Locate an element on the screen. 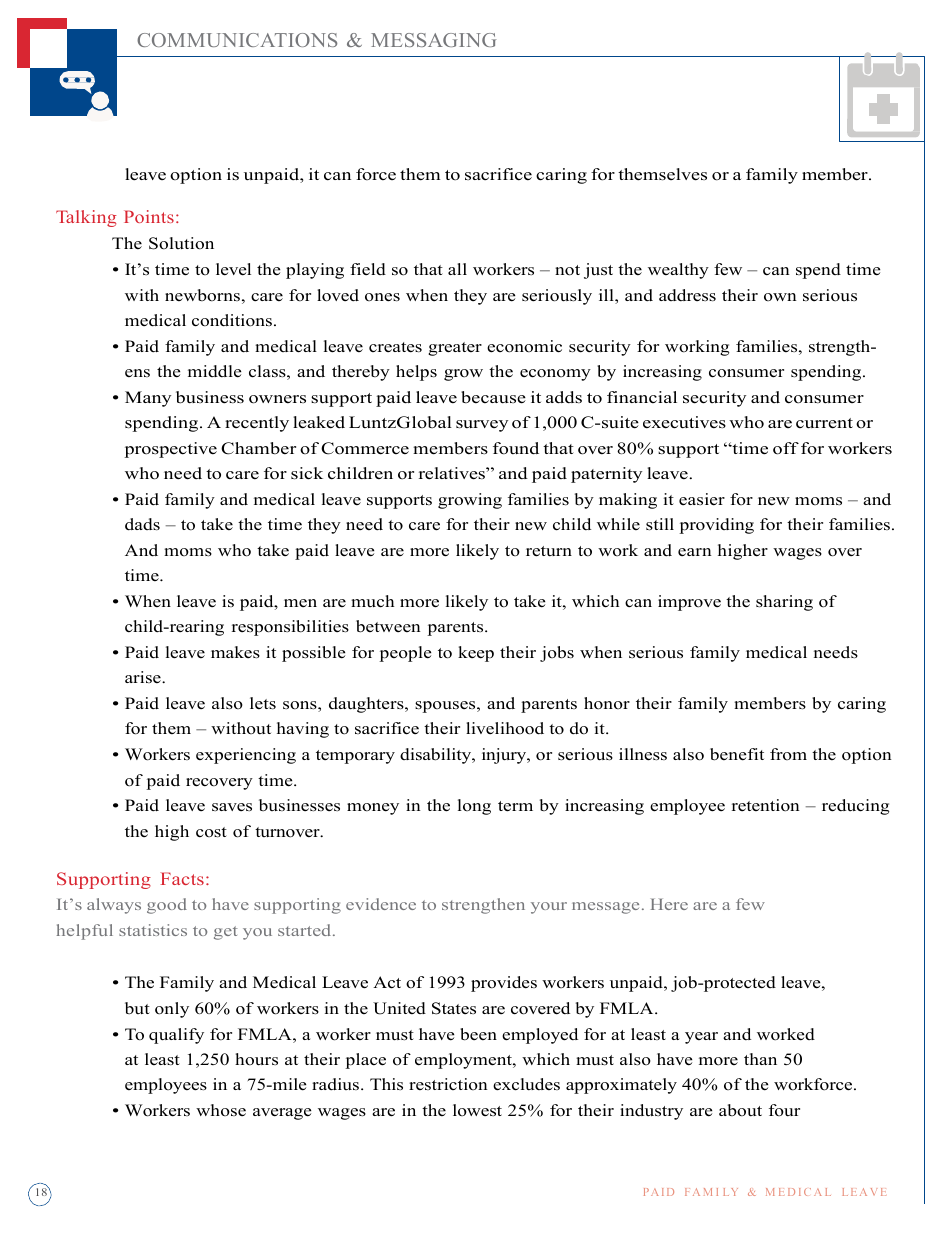  return is located at coordinates (549, 551).
